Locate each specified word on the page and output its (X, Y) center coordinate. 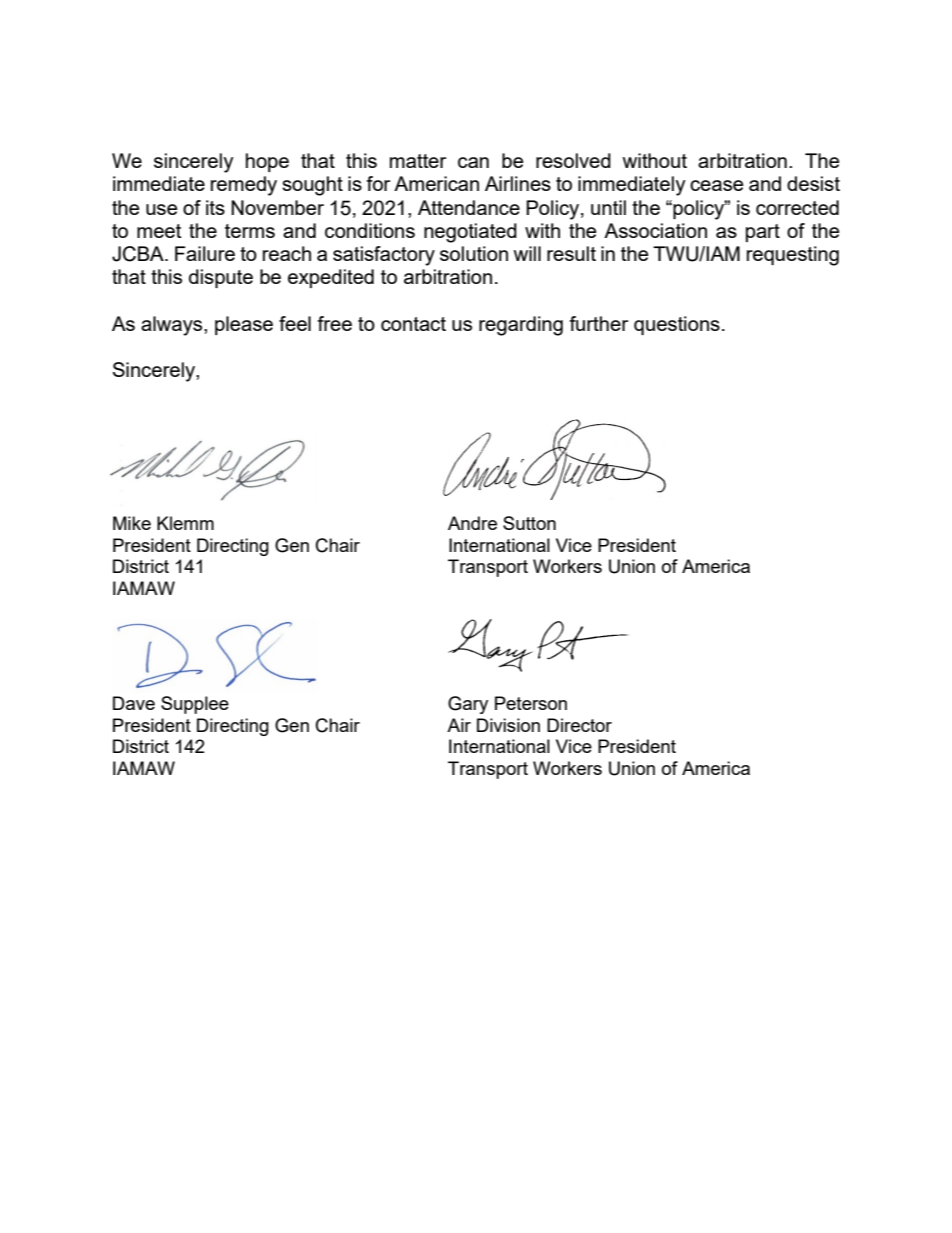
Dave (134, 703)
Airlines (518, 183)
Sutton (529, 523)
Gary (468, 705)
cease (716, 185)
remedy (244, 186)
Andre (472, 523)
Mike (132, 523)
